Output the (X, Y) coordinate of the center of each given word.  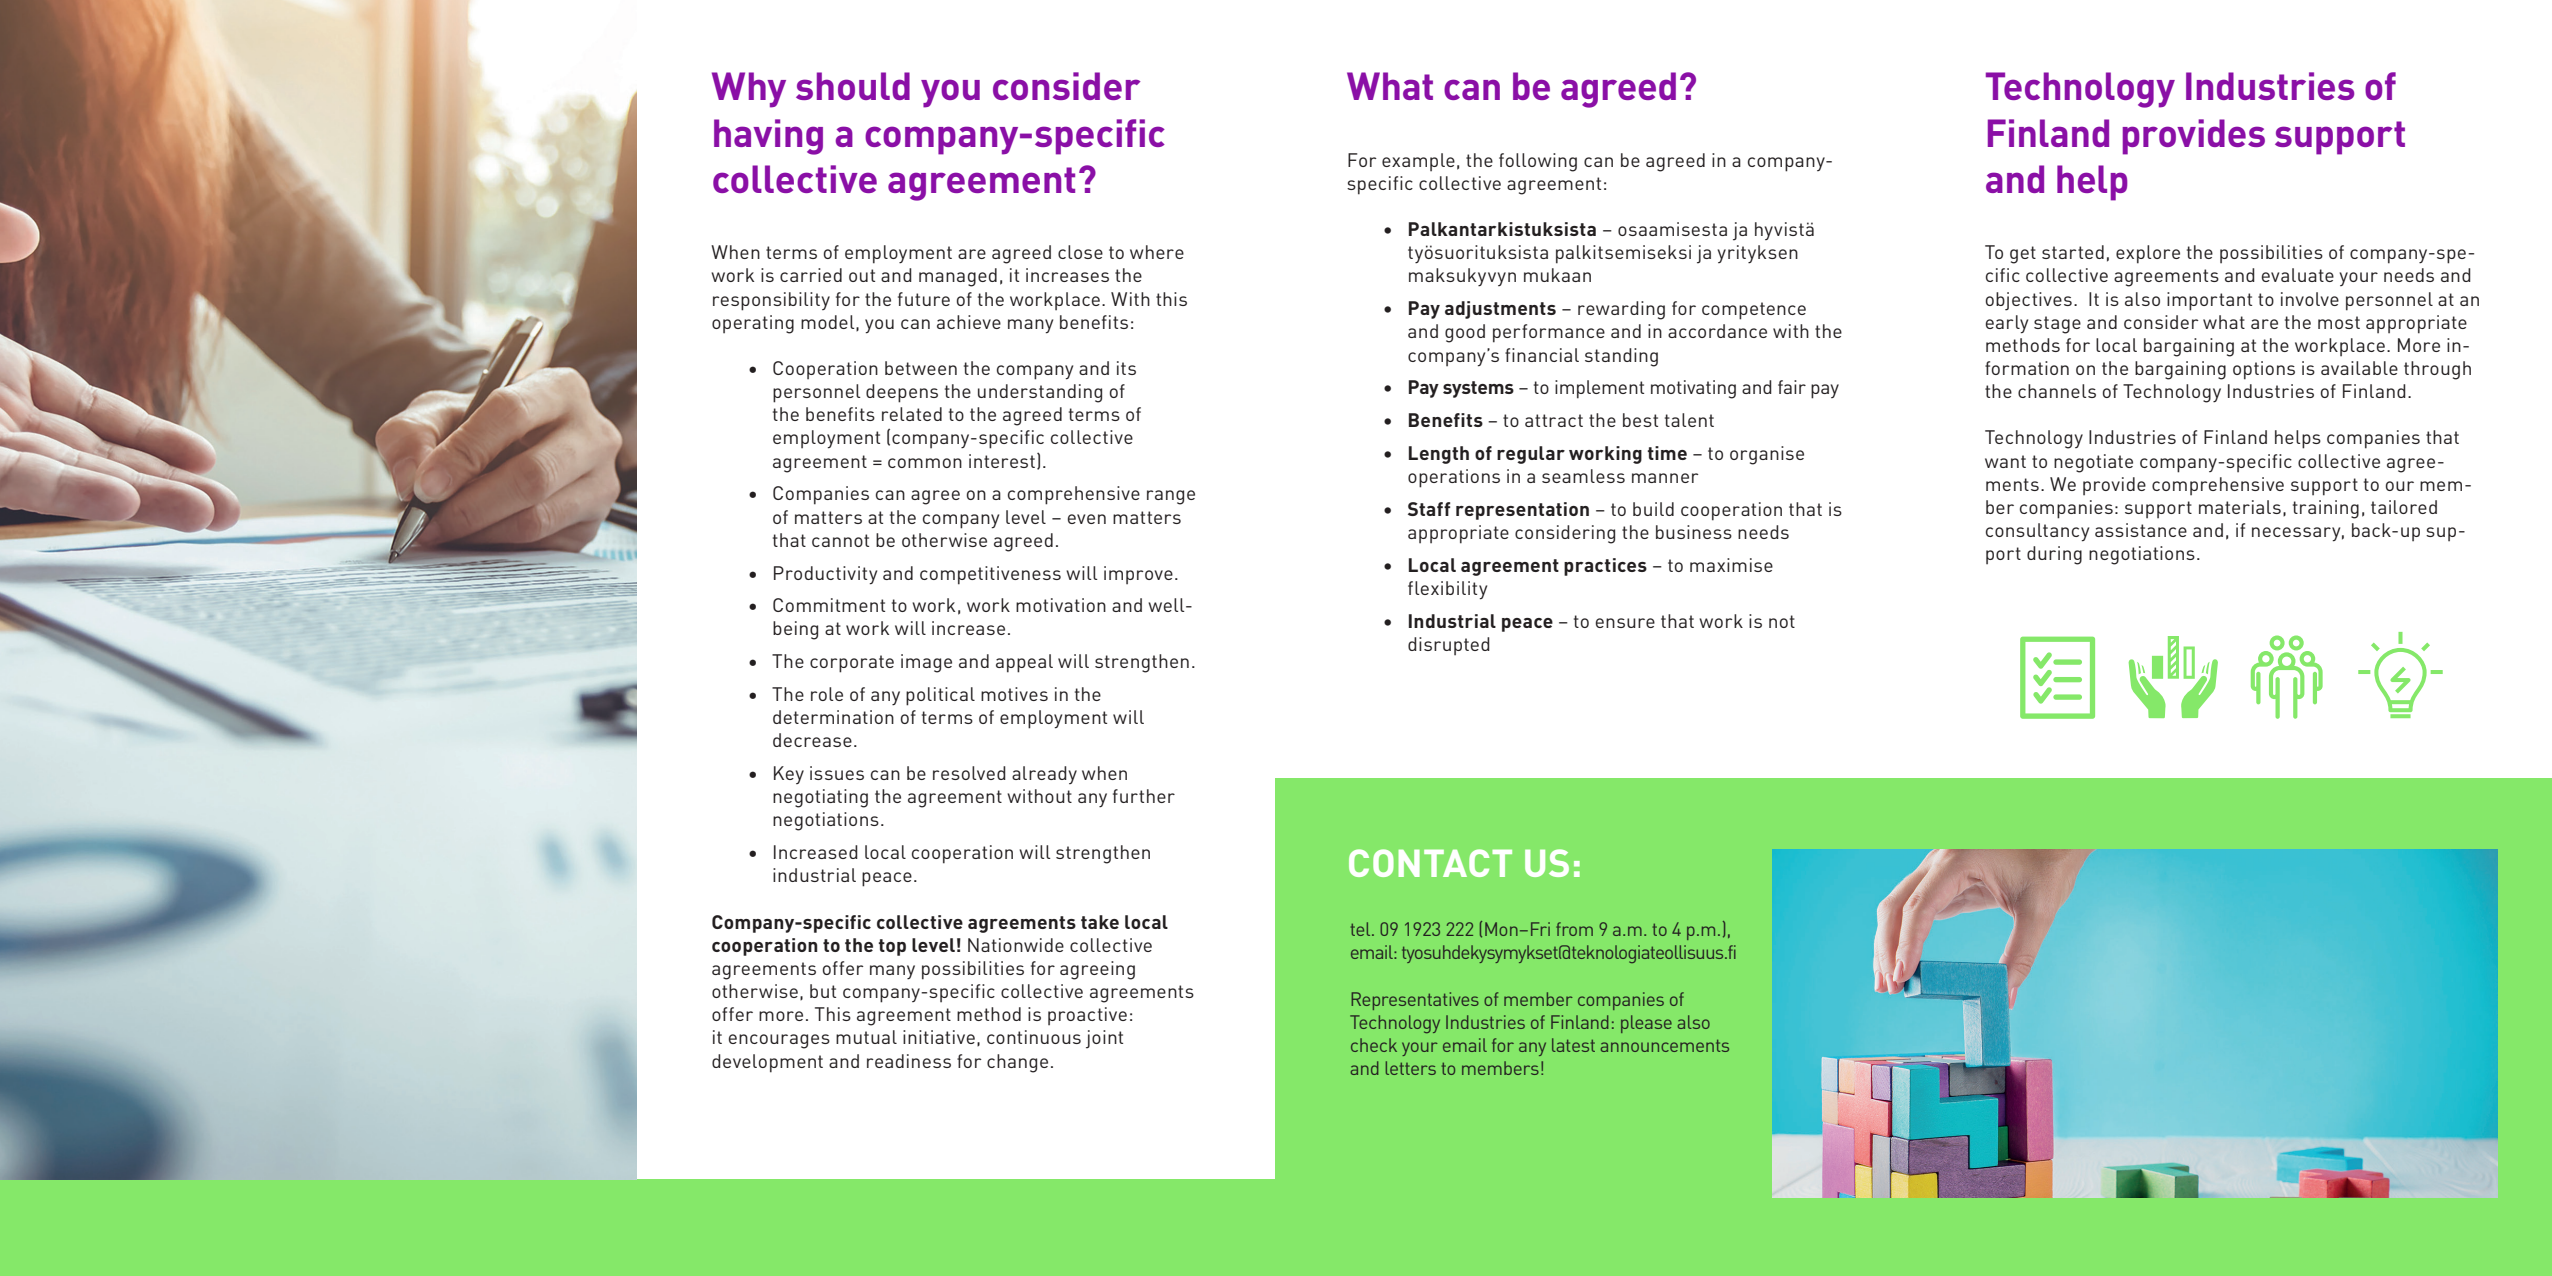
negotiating (820, 798)
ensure (1625, 623)
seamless (1583, 476)
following (1538, 162)
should (853, 86)
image (926, 663)
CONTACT (1430, 863)
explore (2148, 254)
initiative (939, 1037)
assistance (2141, 530)
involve (2310, 299)
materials (2240, 507)
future (924, 299)
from (1574, 929)
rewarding (1621, 310)
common (925, 463)
